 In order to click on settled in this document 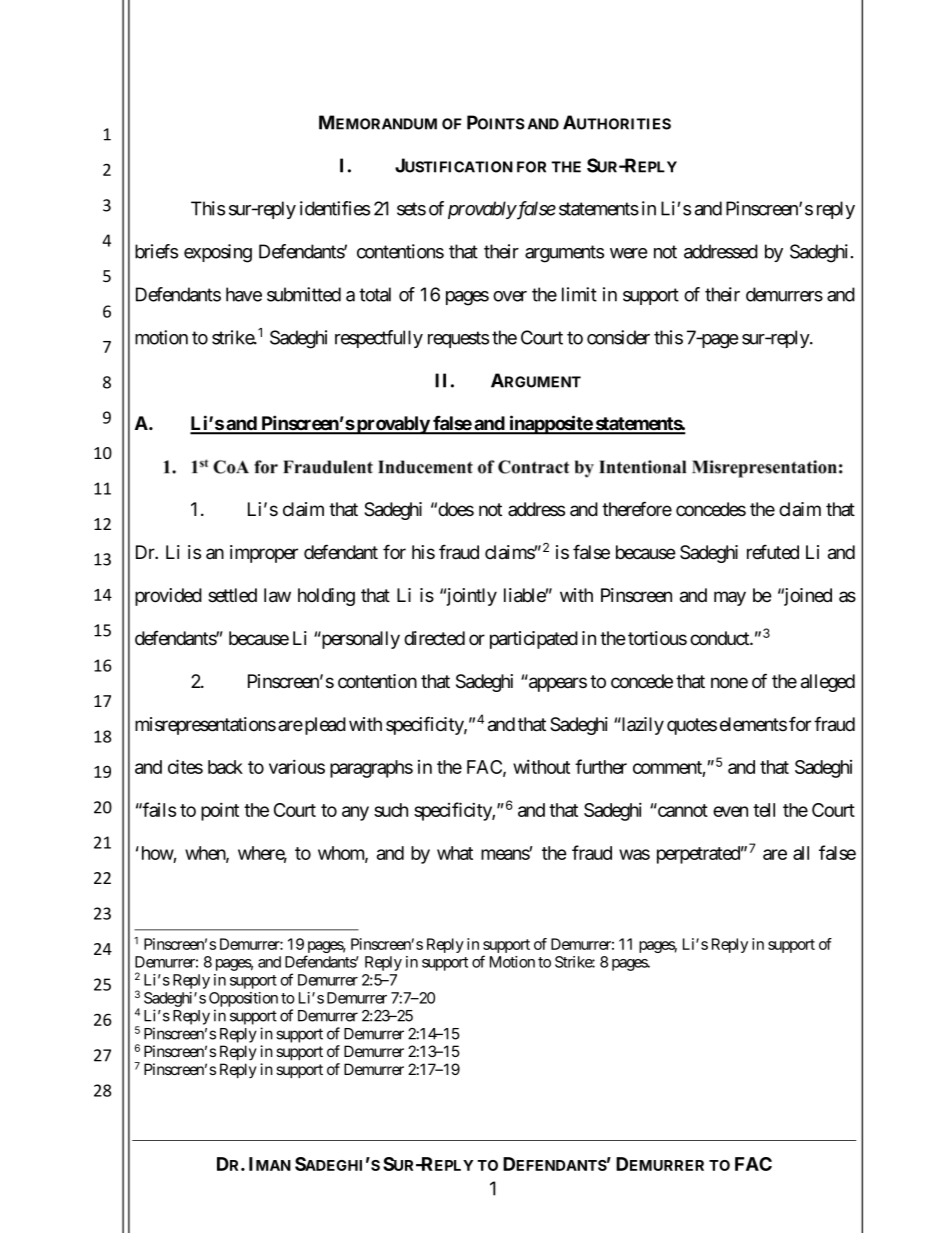, I will do `click(232, 595)`.
